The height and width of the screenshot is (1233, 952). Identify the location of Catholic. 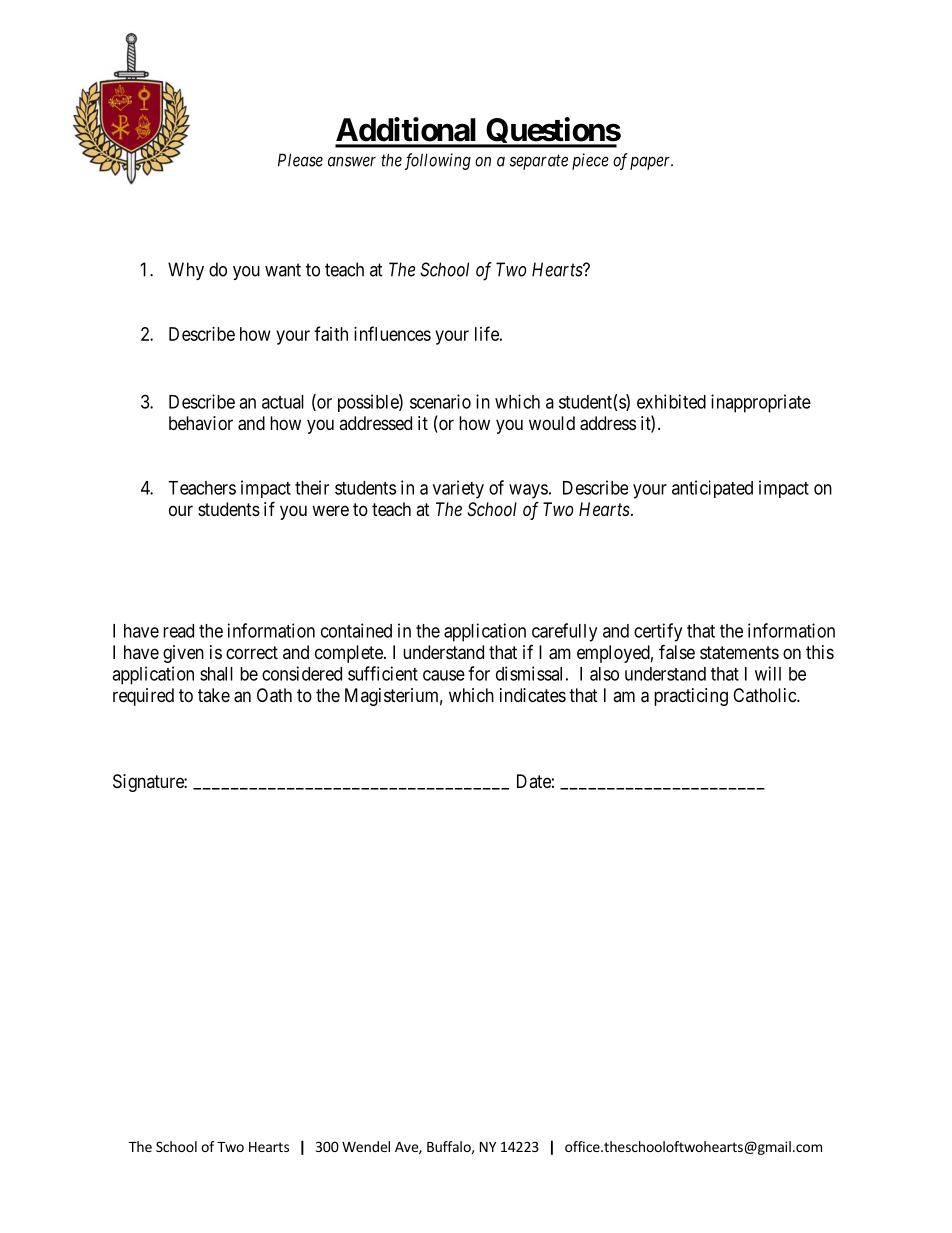
(765, 695).
